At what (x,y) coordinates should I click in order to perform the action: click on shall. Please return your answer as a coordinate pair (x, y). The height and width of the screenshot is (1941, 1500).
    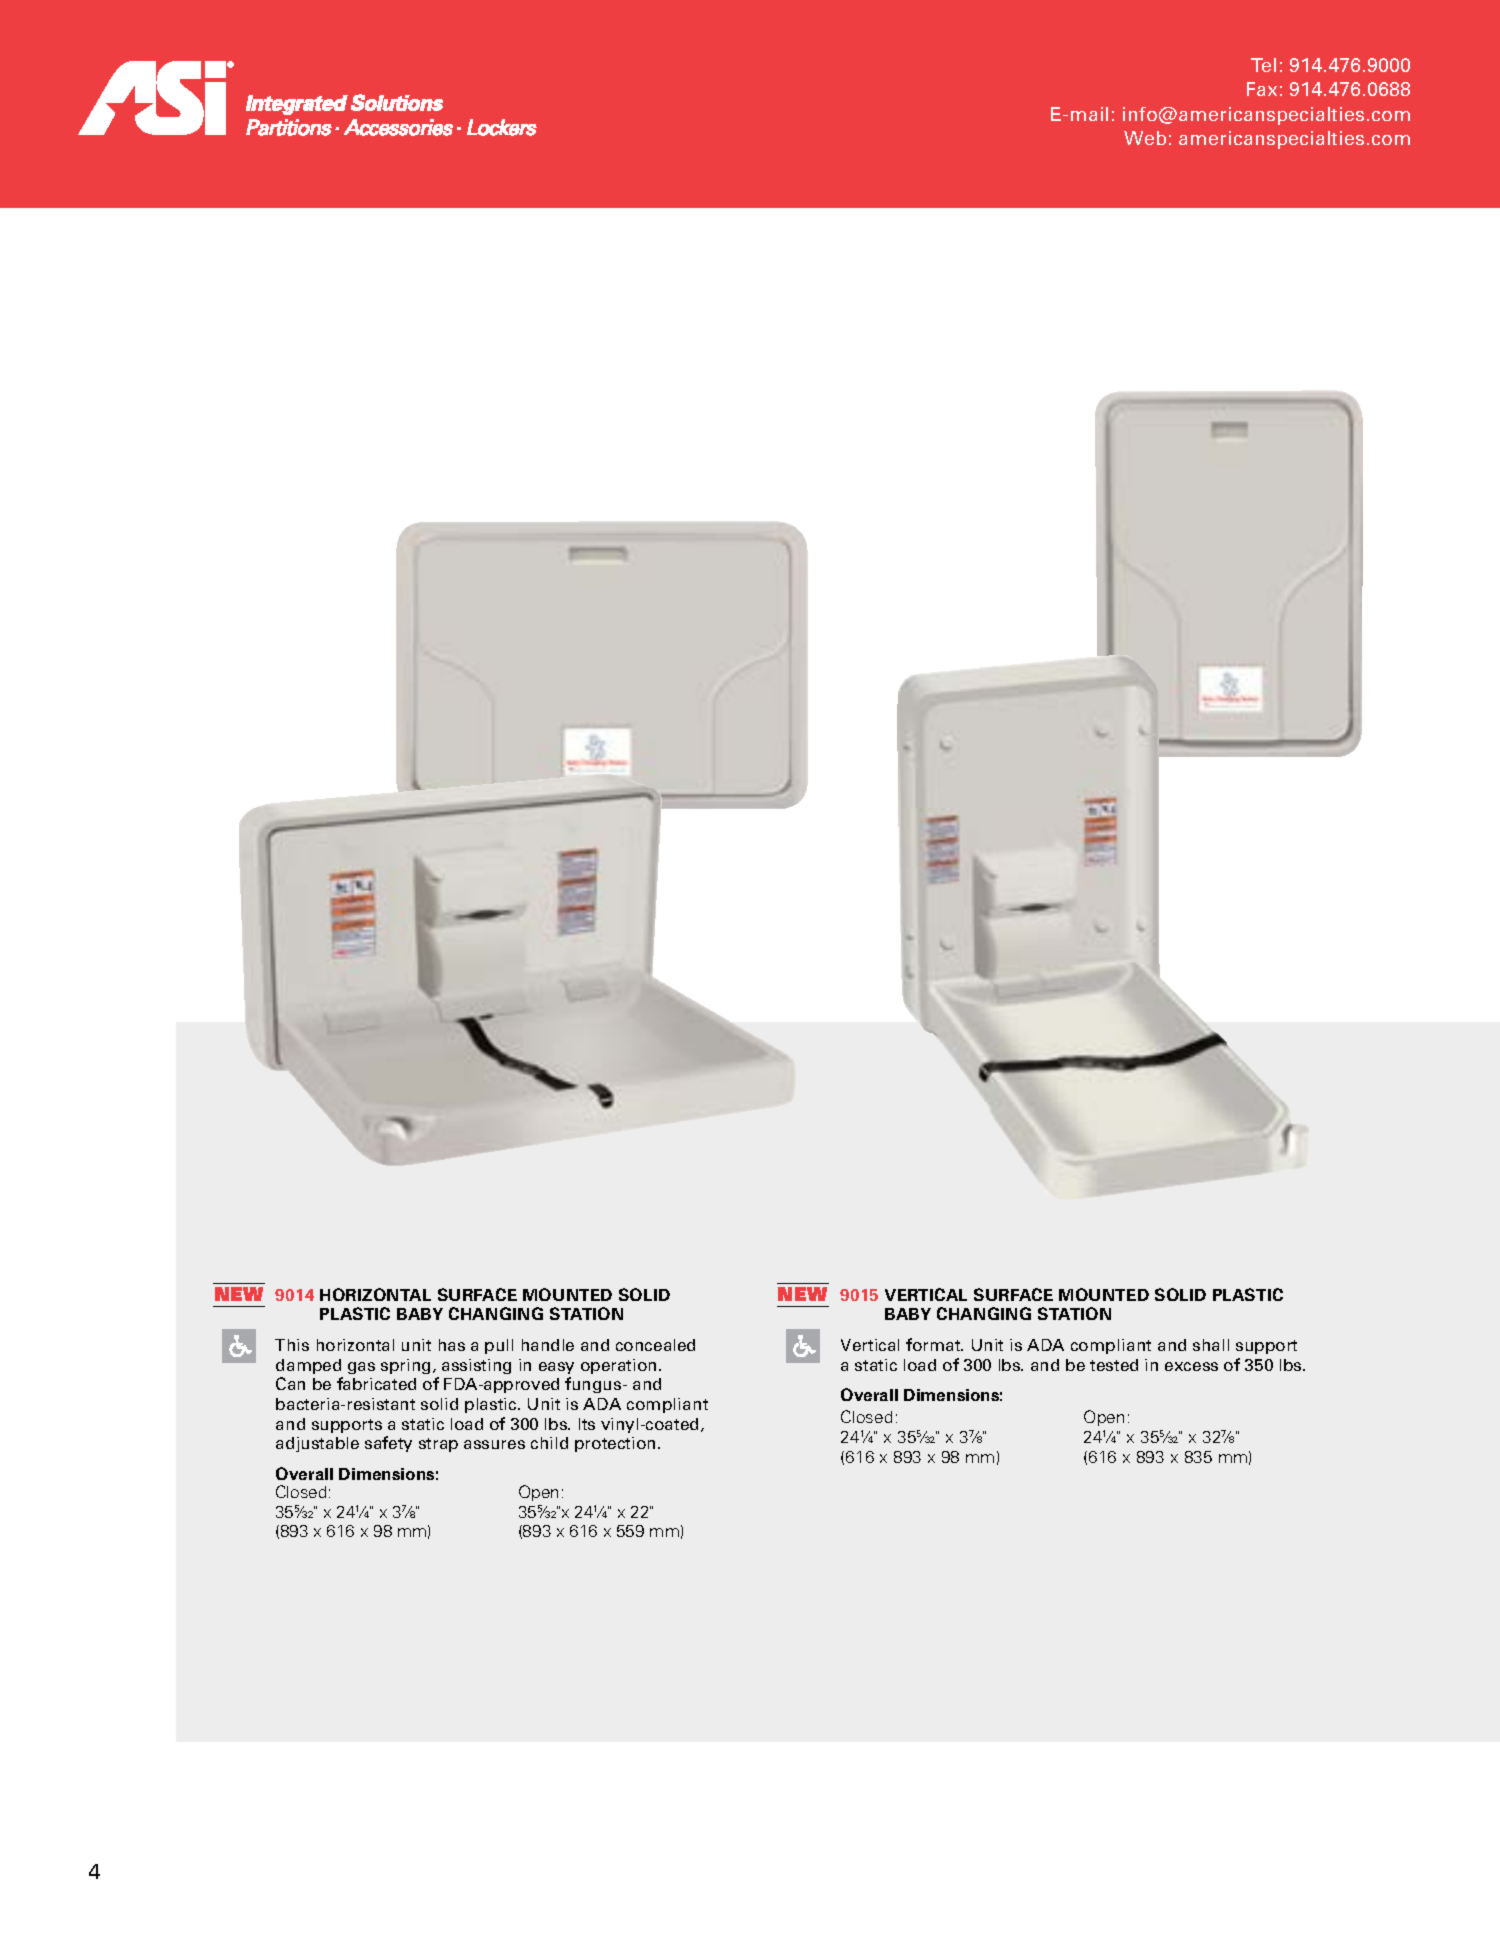
    Looking at the image, I should click on (1211, 1345).
